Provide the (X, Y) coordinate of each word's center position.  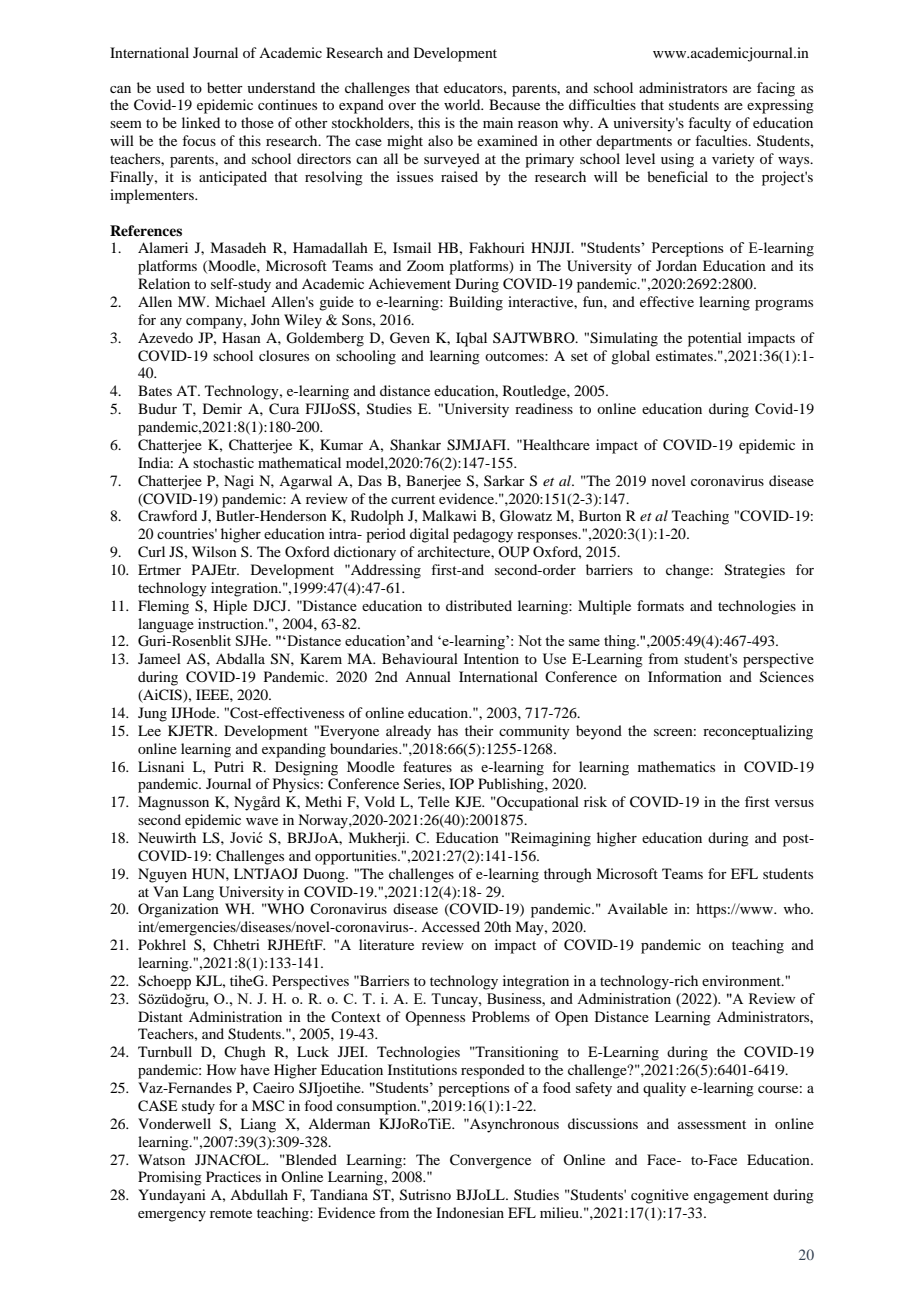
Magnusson (173, 803)
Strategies (755, 571)
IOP (461, 783)
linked (201, 122)
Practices (233, 1176)
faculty (709, 124)
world (463, 104)
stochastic (223, 462)
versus (794, 803)
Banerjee (433, 482)
